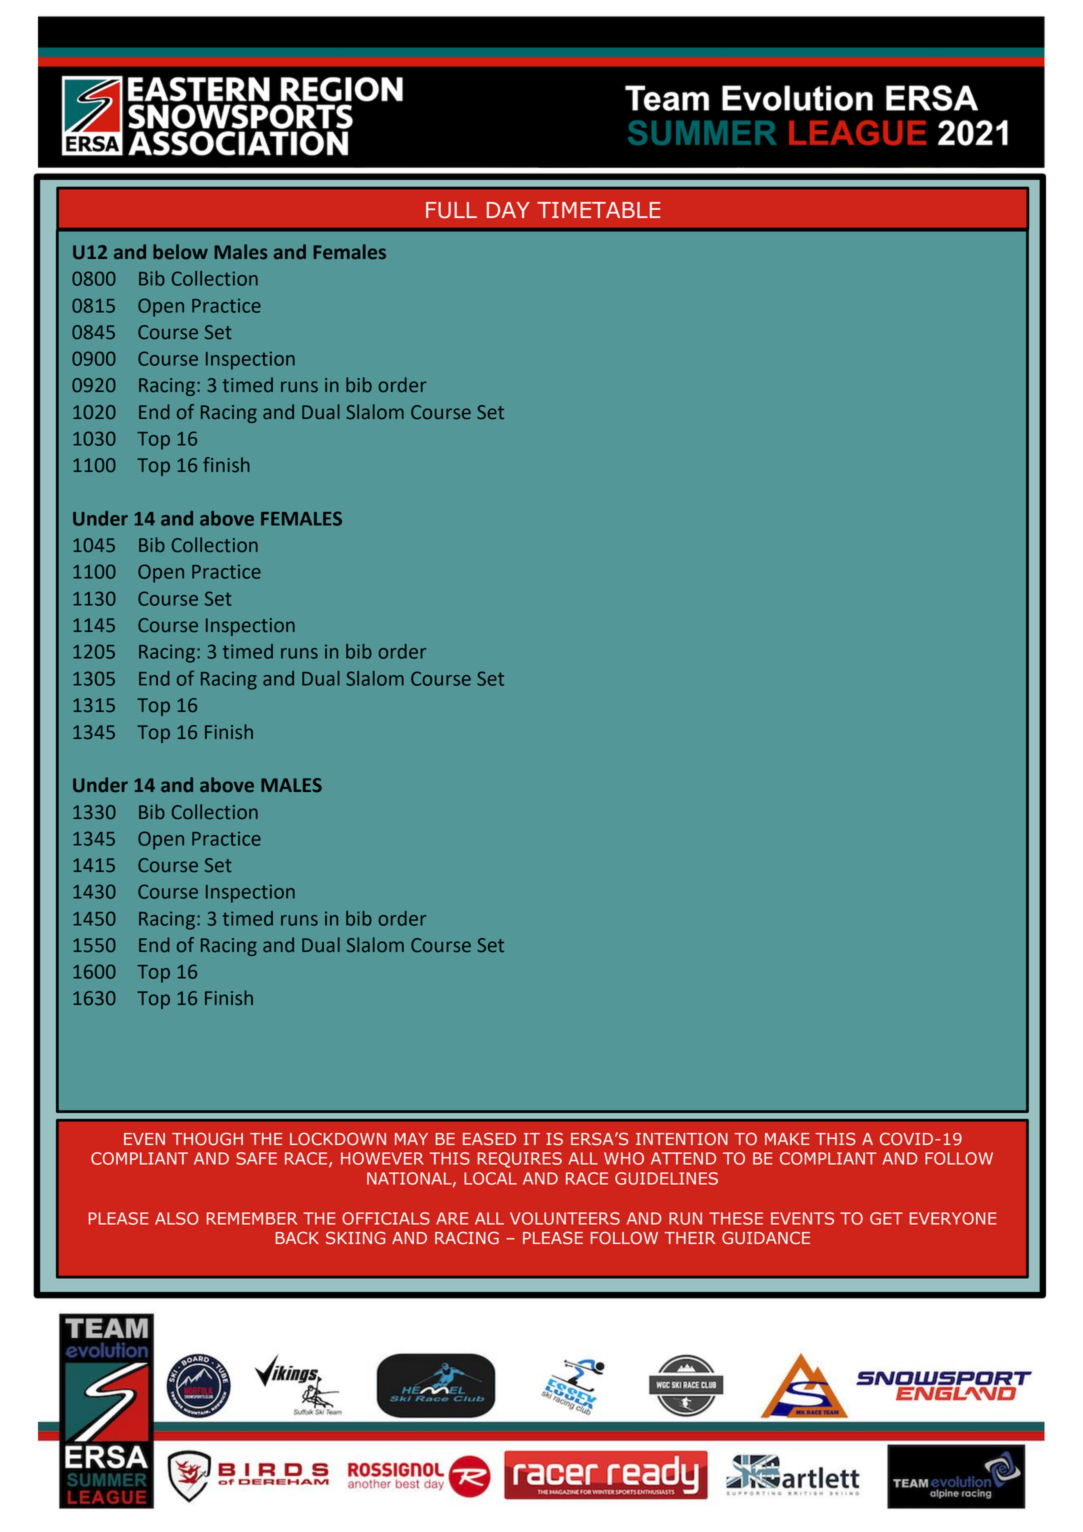  What do you see at coordinates (180, 251) in the screenshot?
I see `below` at bounding box center [180, 251].
